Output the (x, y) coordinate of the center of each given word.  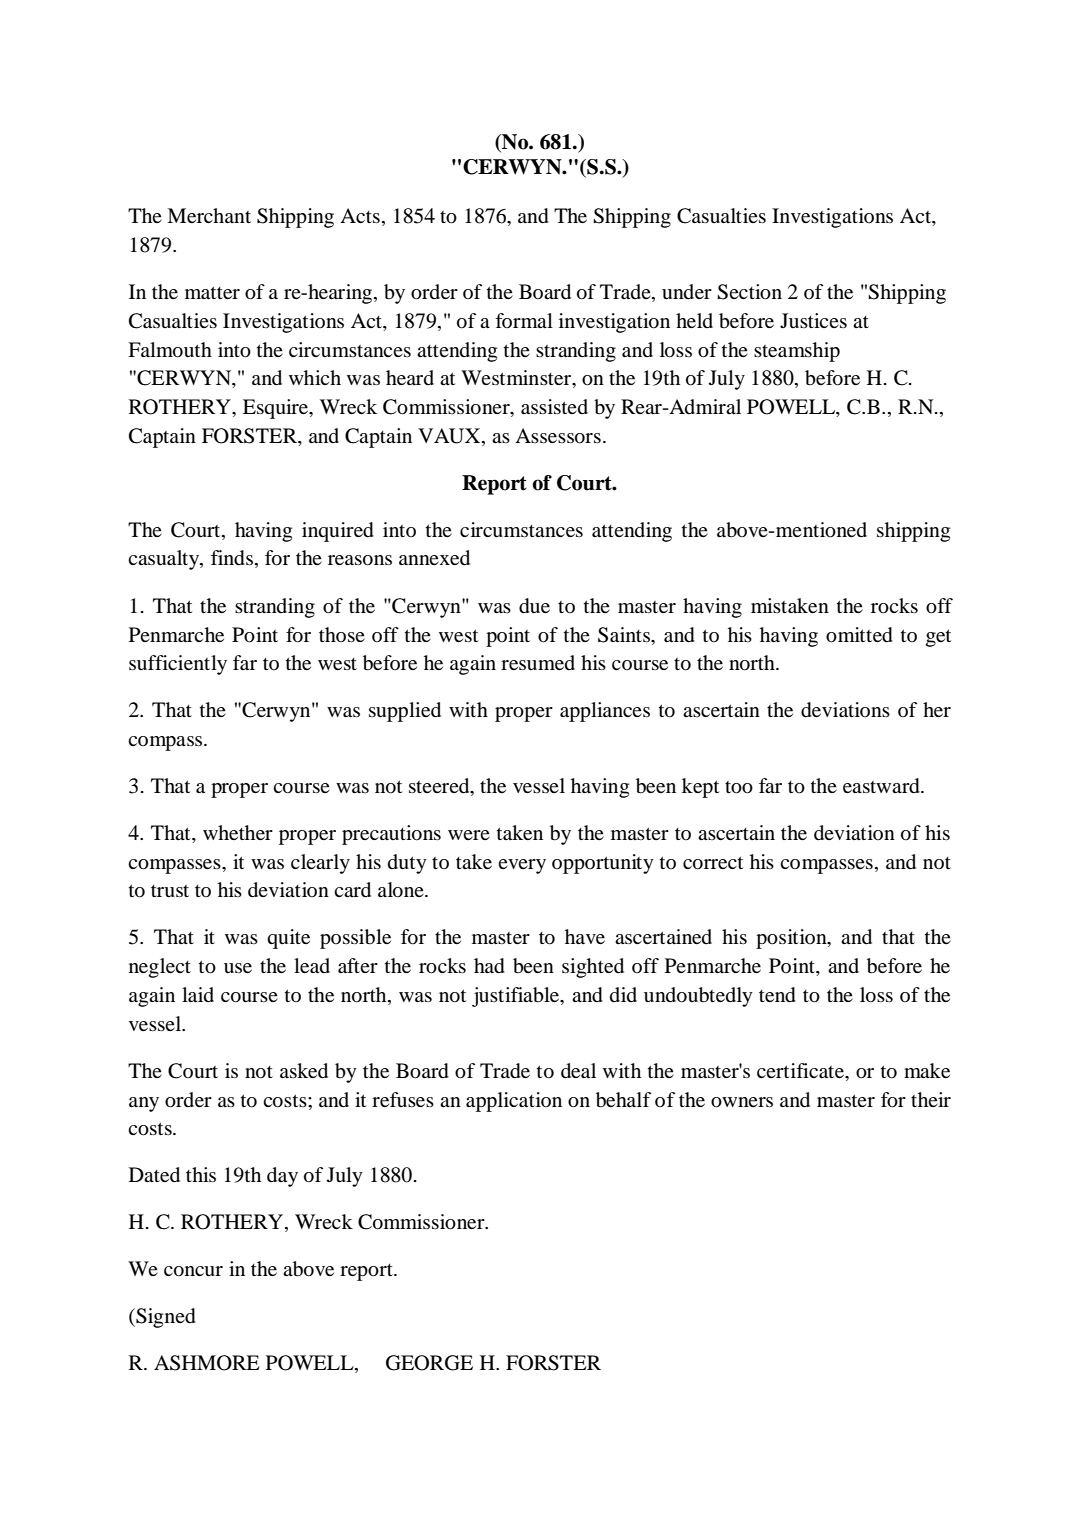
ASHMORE (207, 1363)
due (534, 606)
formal (524, 320)
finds (233, 559)
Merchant (209, 215)
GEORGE (429, 1363)
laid (198, 995)
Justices (813, 320)
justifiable (517, 997)
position (792, 939)
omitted (859, 635)
